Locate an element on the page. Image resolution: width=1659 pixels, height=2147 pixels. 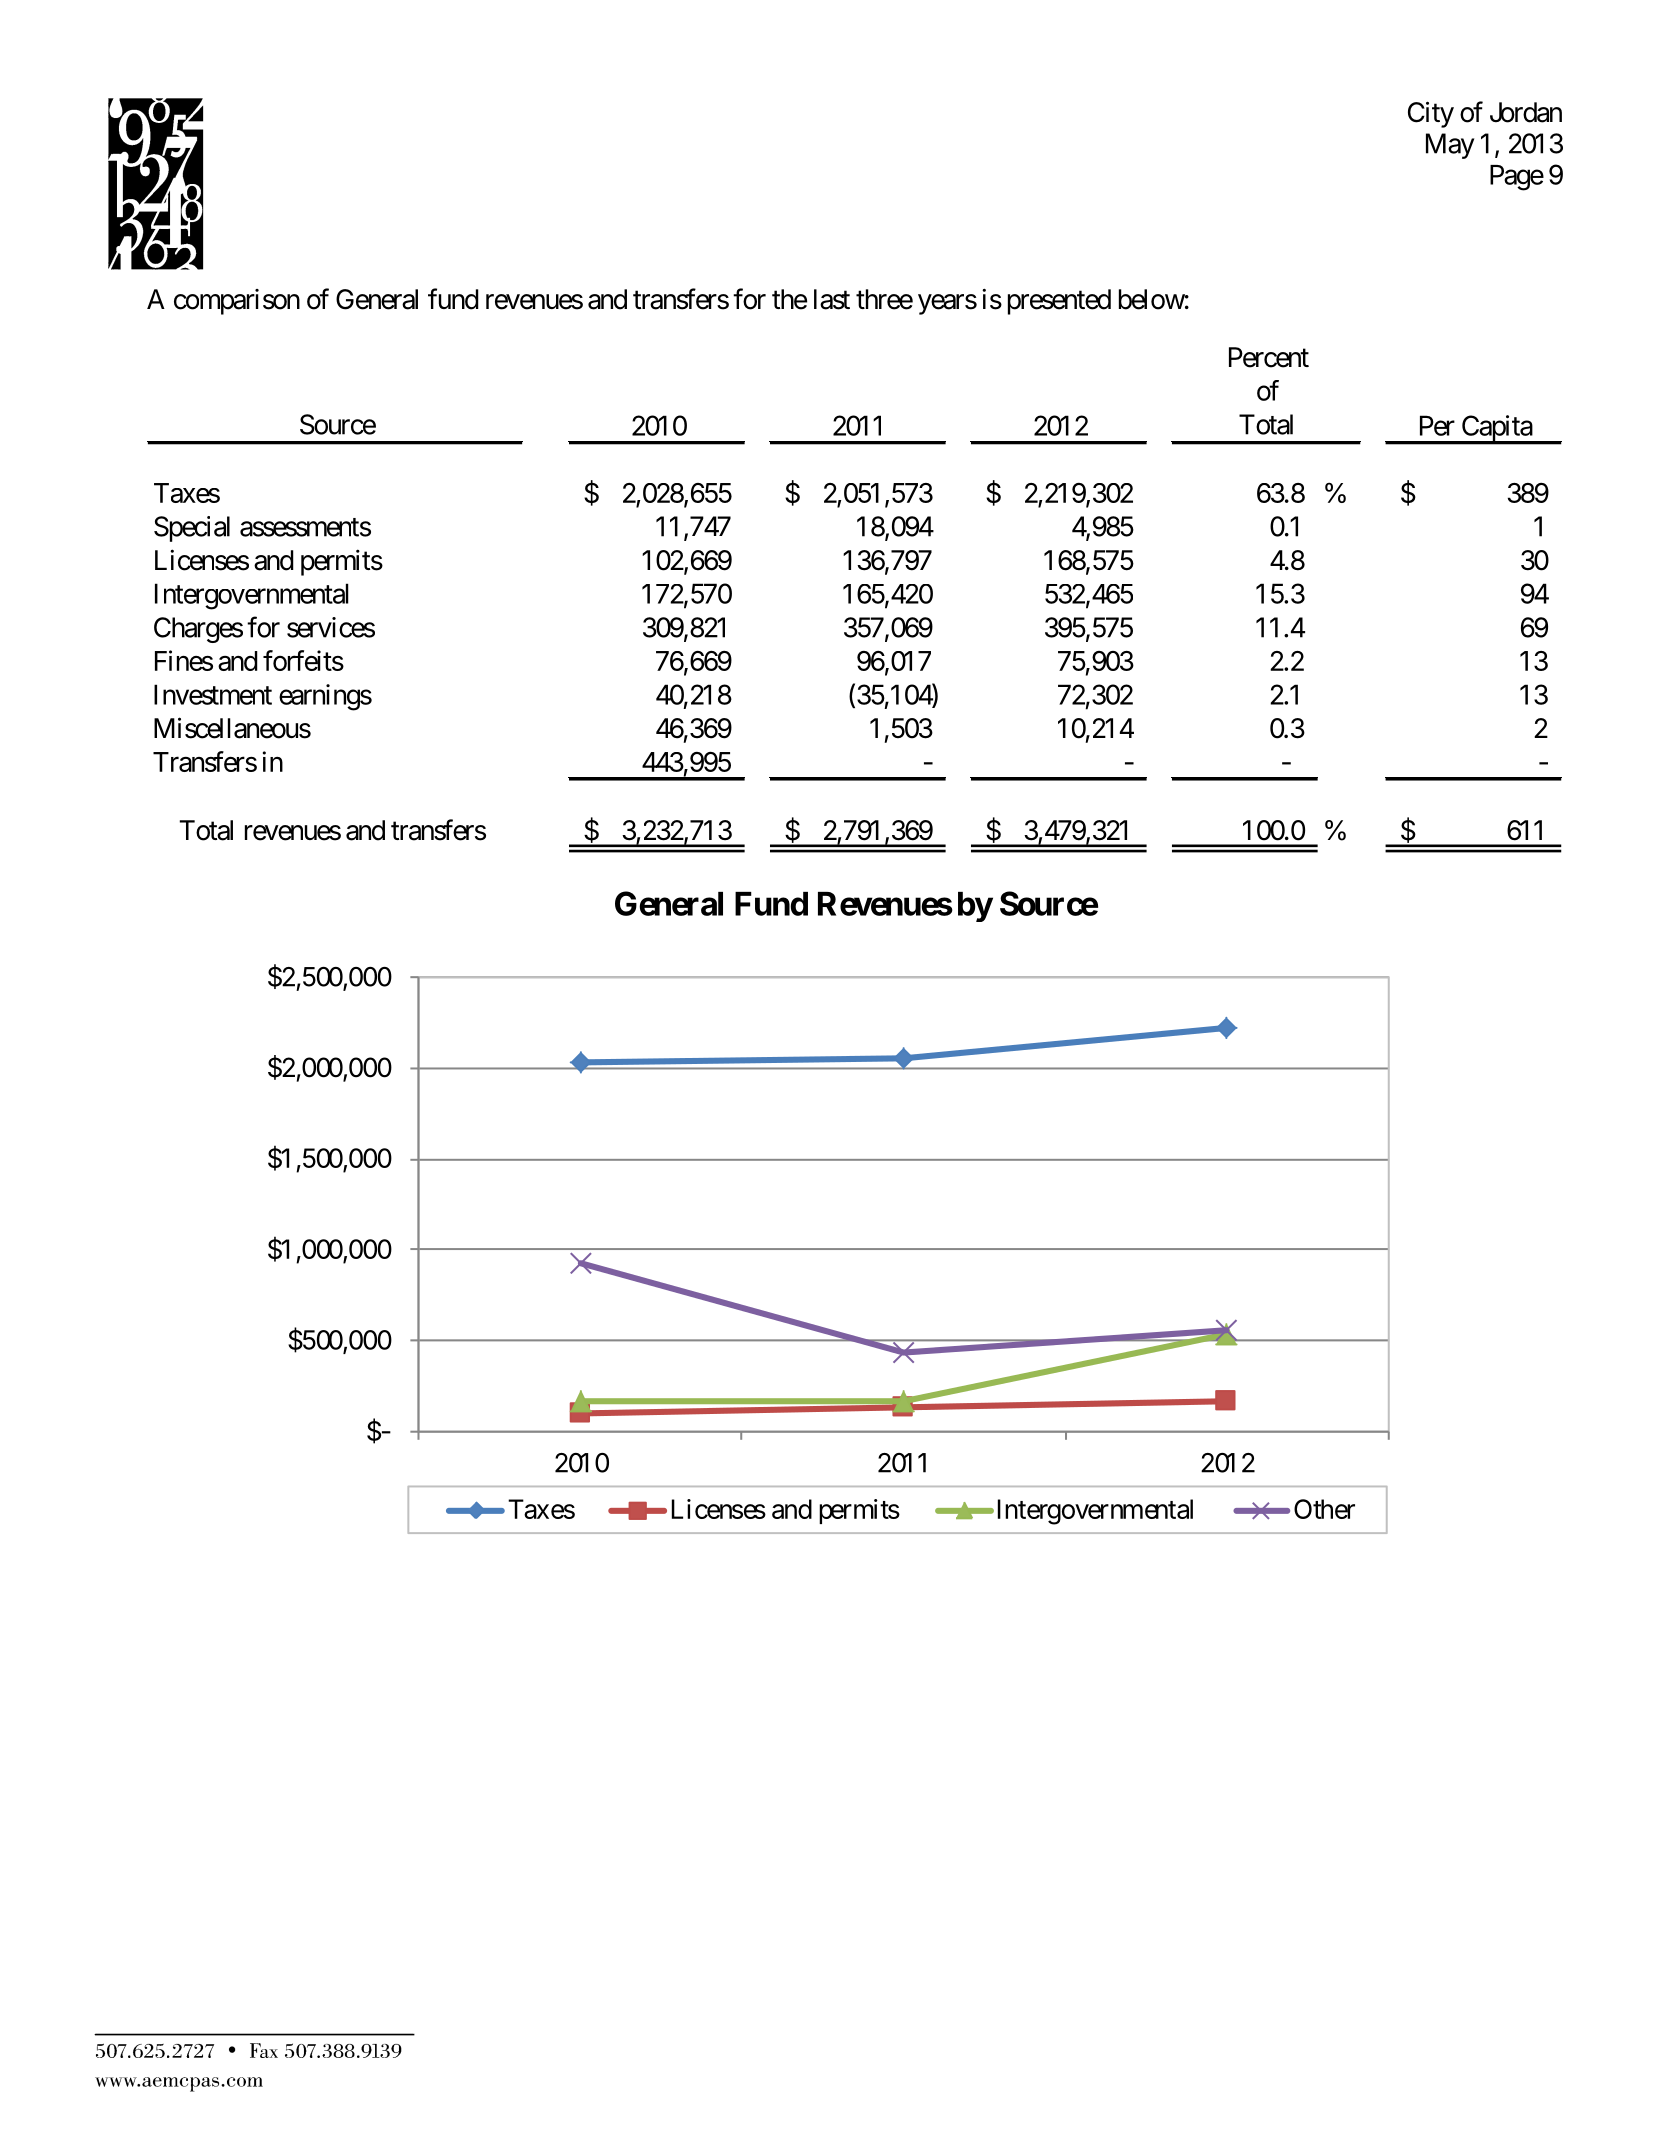
Jordan is located at coordinates (1526, 112).
